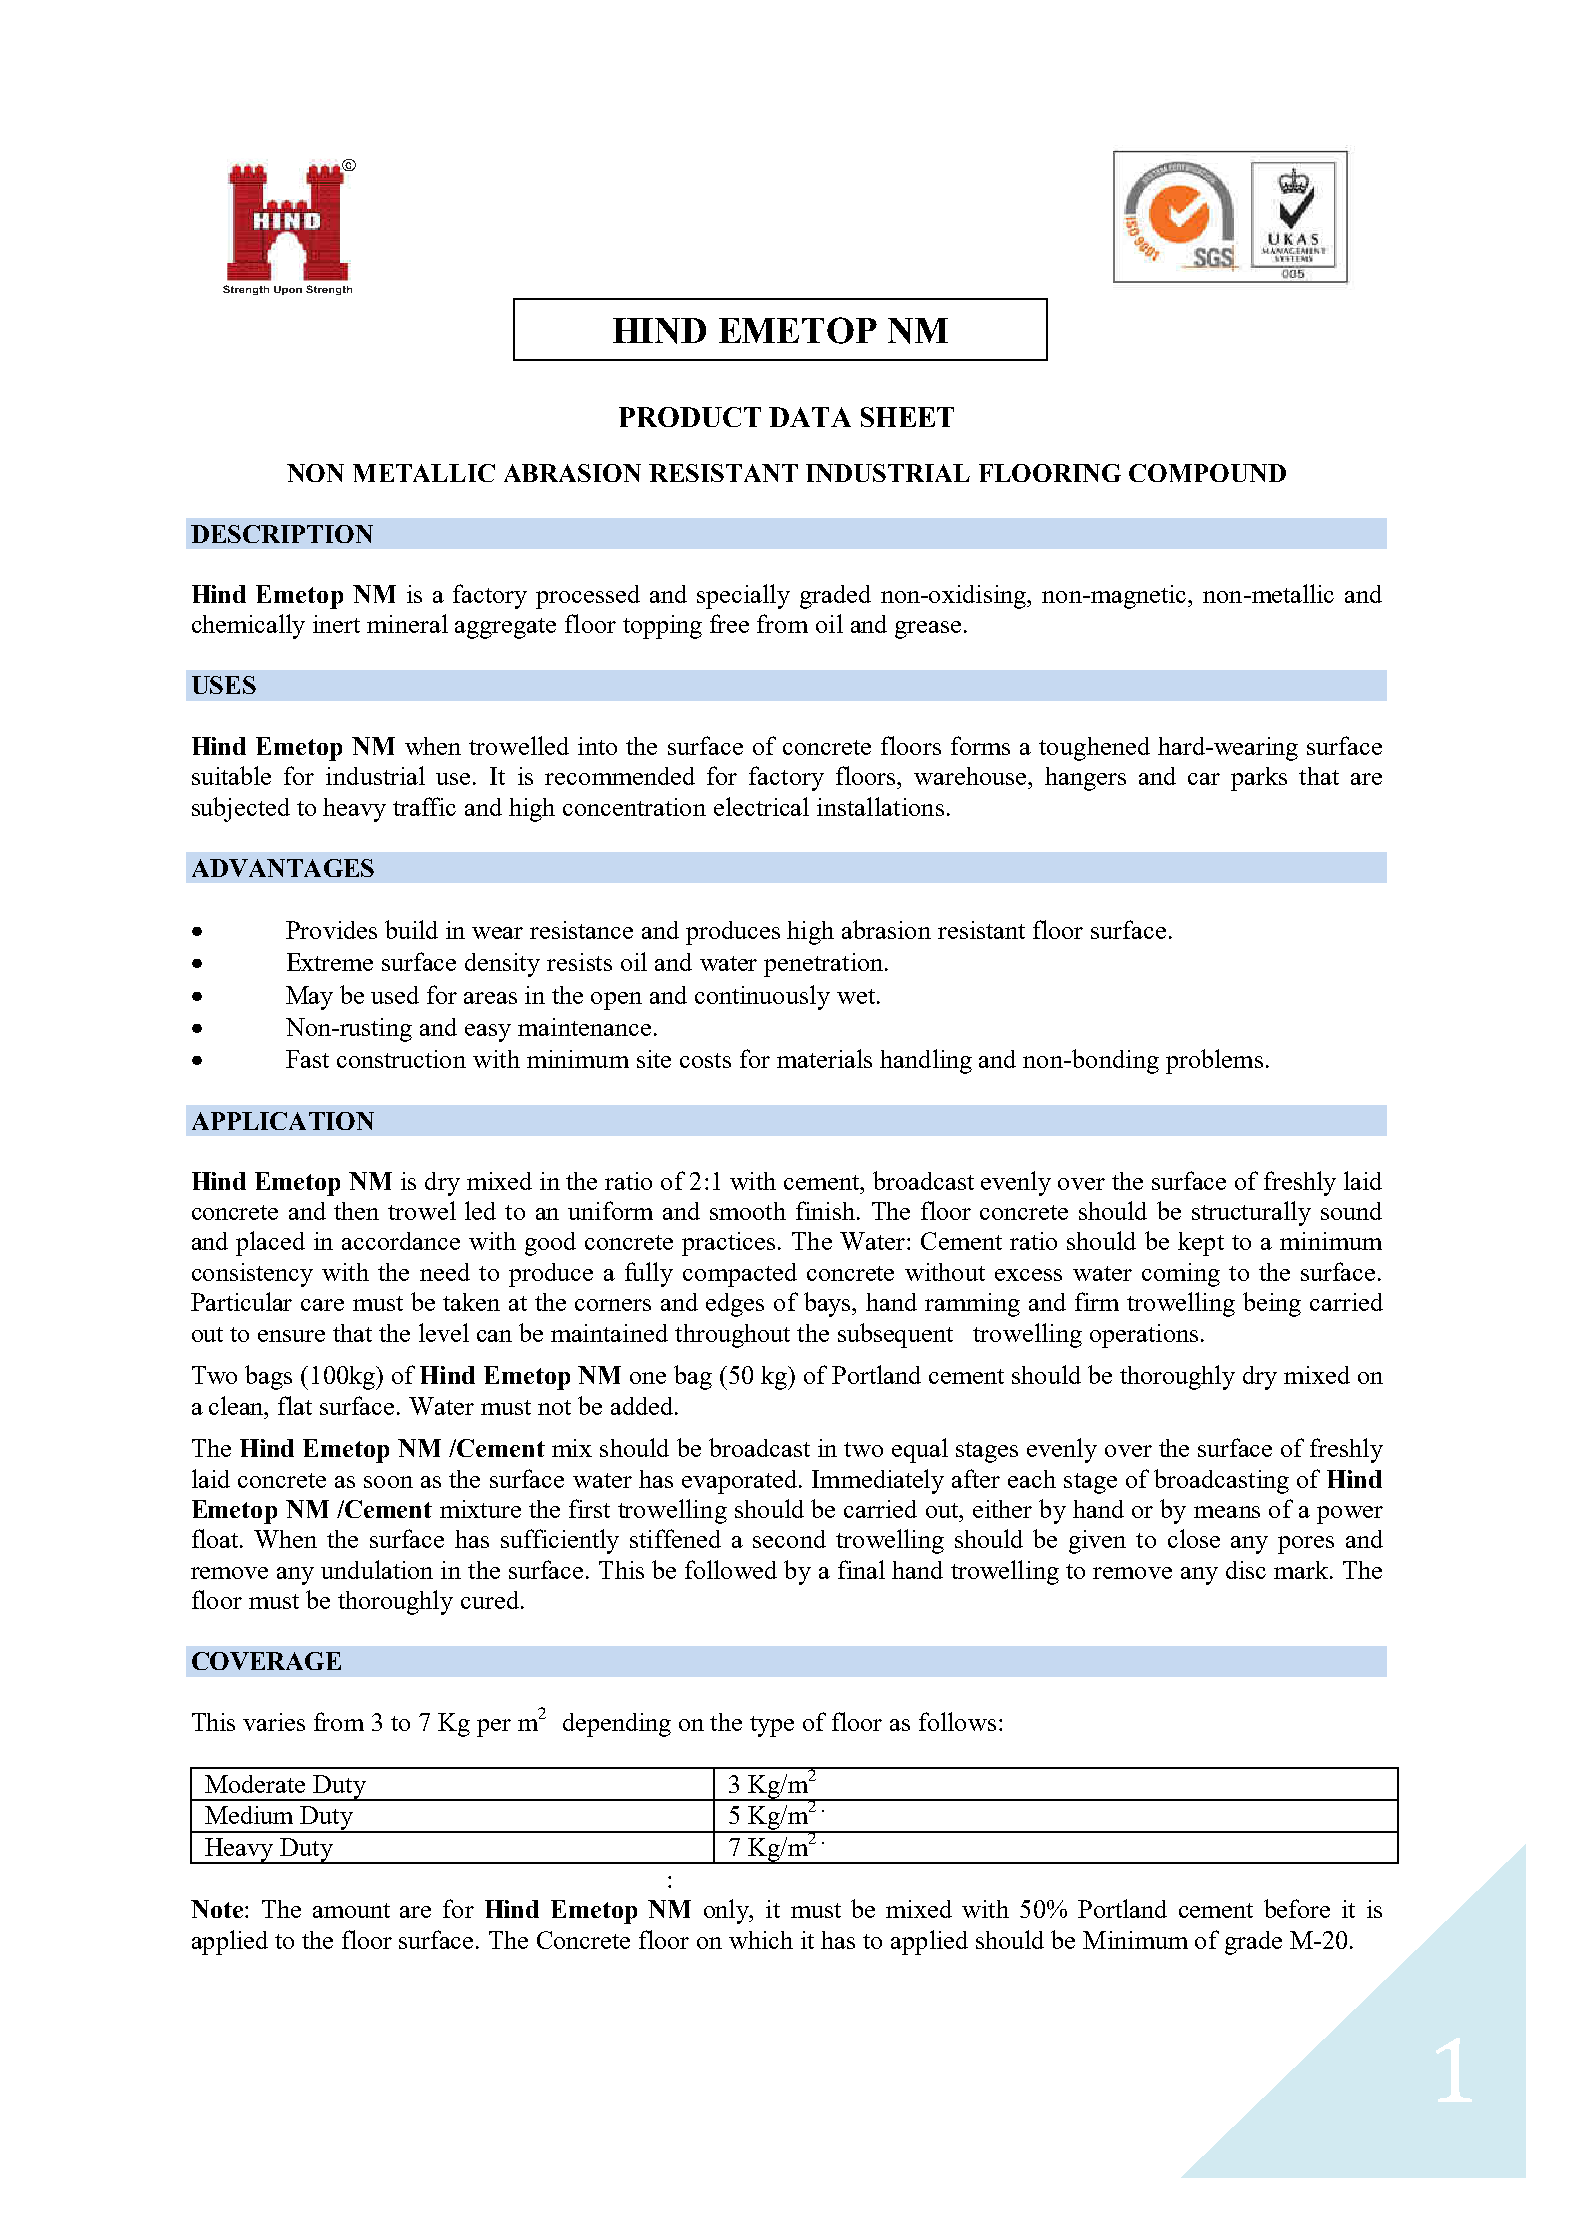  I want to click on COMPOUND, so click(1207, 473).
